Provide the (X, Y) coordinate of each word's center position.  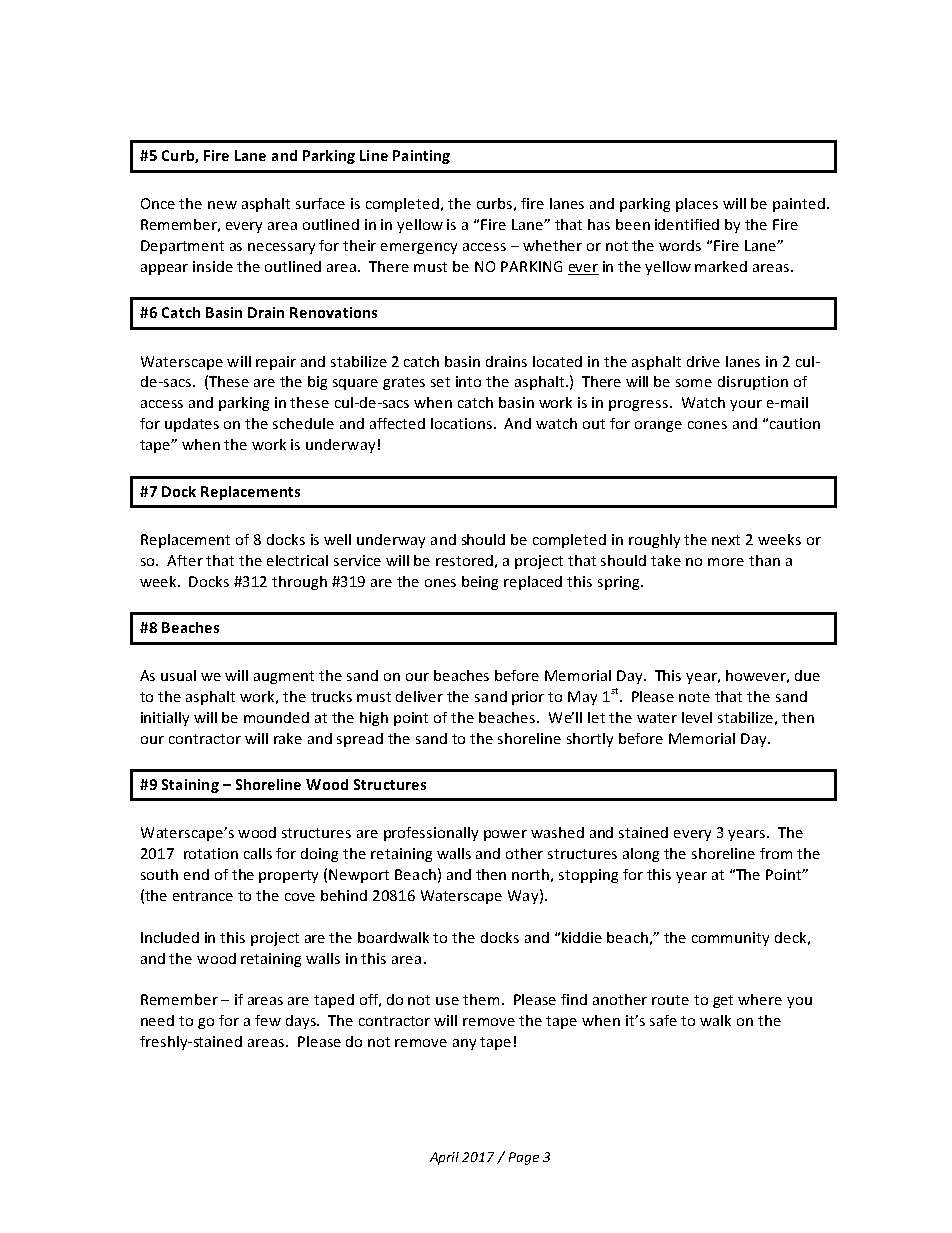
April (444, 1158)
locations (463, 423)
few (268, 1020)
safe (663, 1020)
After (185, 560)
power (505, 835)
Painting (421, 157)
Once (158, 203)
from (776, 853)
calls (258, 853)
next (726, 540)
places (697, 205)
